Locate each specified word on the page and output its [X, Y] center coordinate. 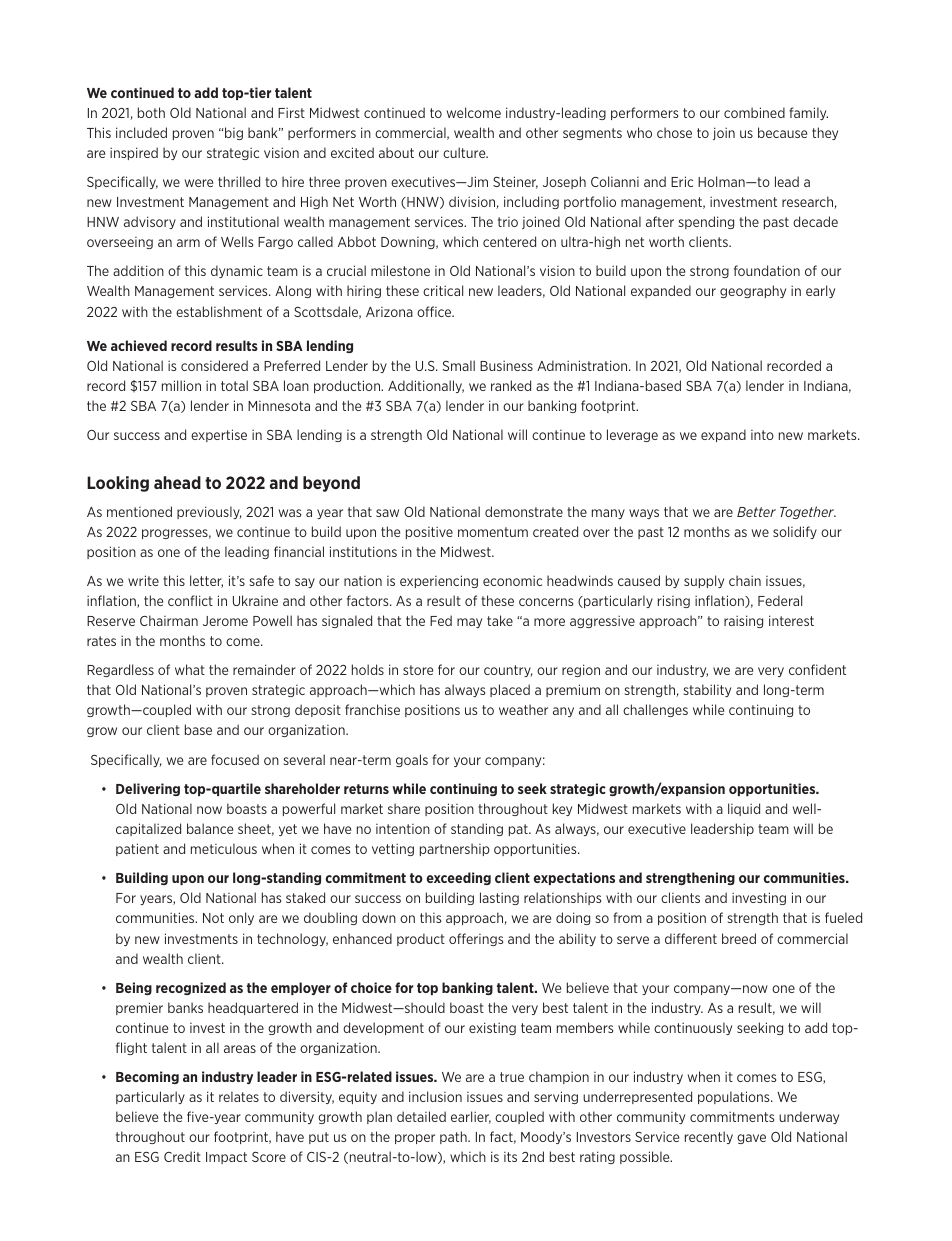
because [782, 132]
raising [743, 621]
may [469, 623]
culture [465, 152]
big [233, 133]
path [454, 1137]
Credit [182, 1156]
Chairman [169, 620]
